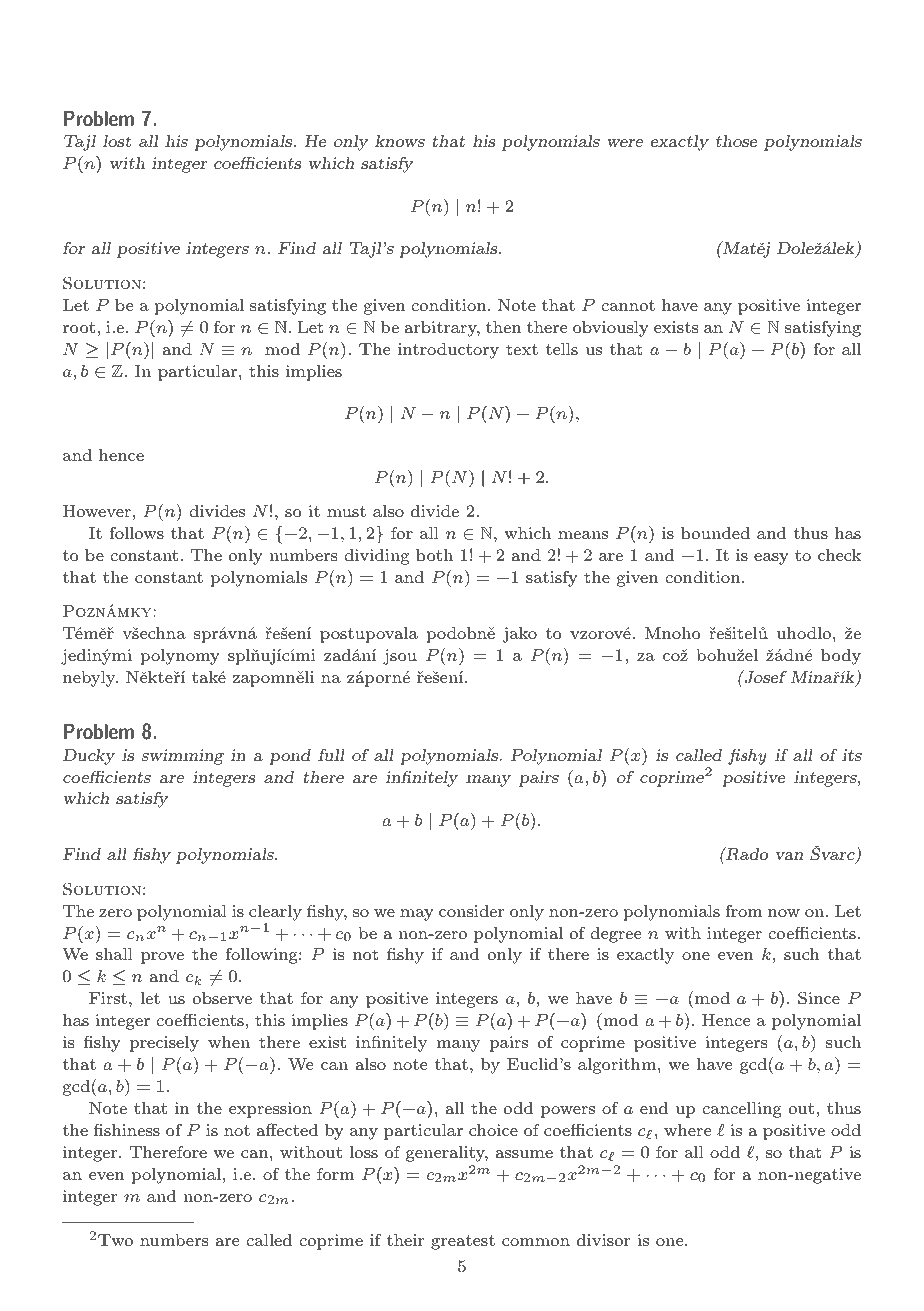  Describe the element at coordinates (287, 1129) in the document. I see `affected` at that location.
